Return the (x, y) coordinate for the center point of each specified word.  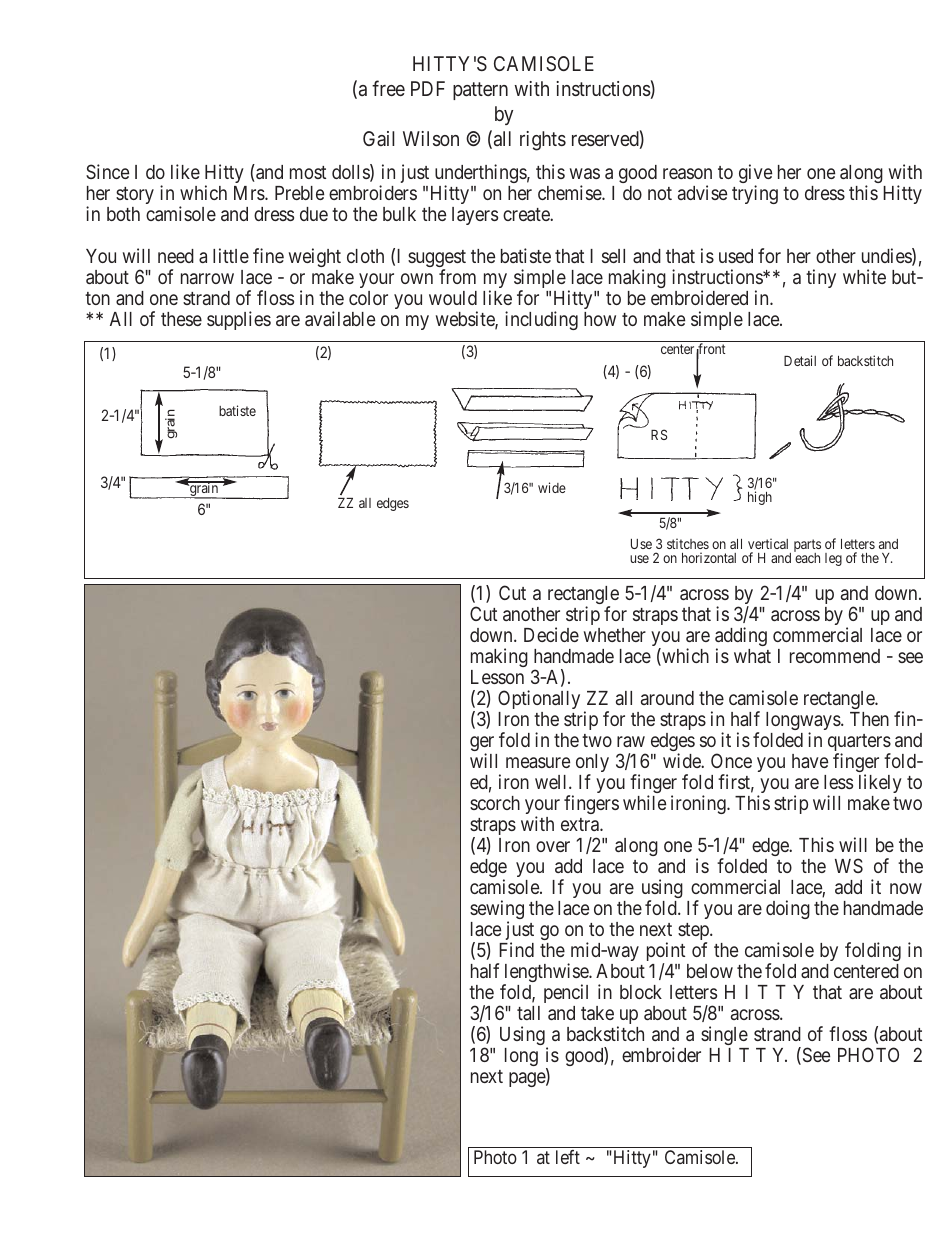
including (541, 320)
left (568, 1157)
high (760, 498)
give (755, 175)
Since (107, 171)
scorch (495, 803)
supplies (239, 320)
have (810, 761)
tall (528, 1013)
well (552, 782)
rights (543, 141)
